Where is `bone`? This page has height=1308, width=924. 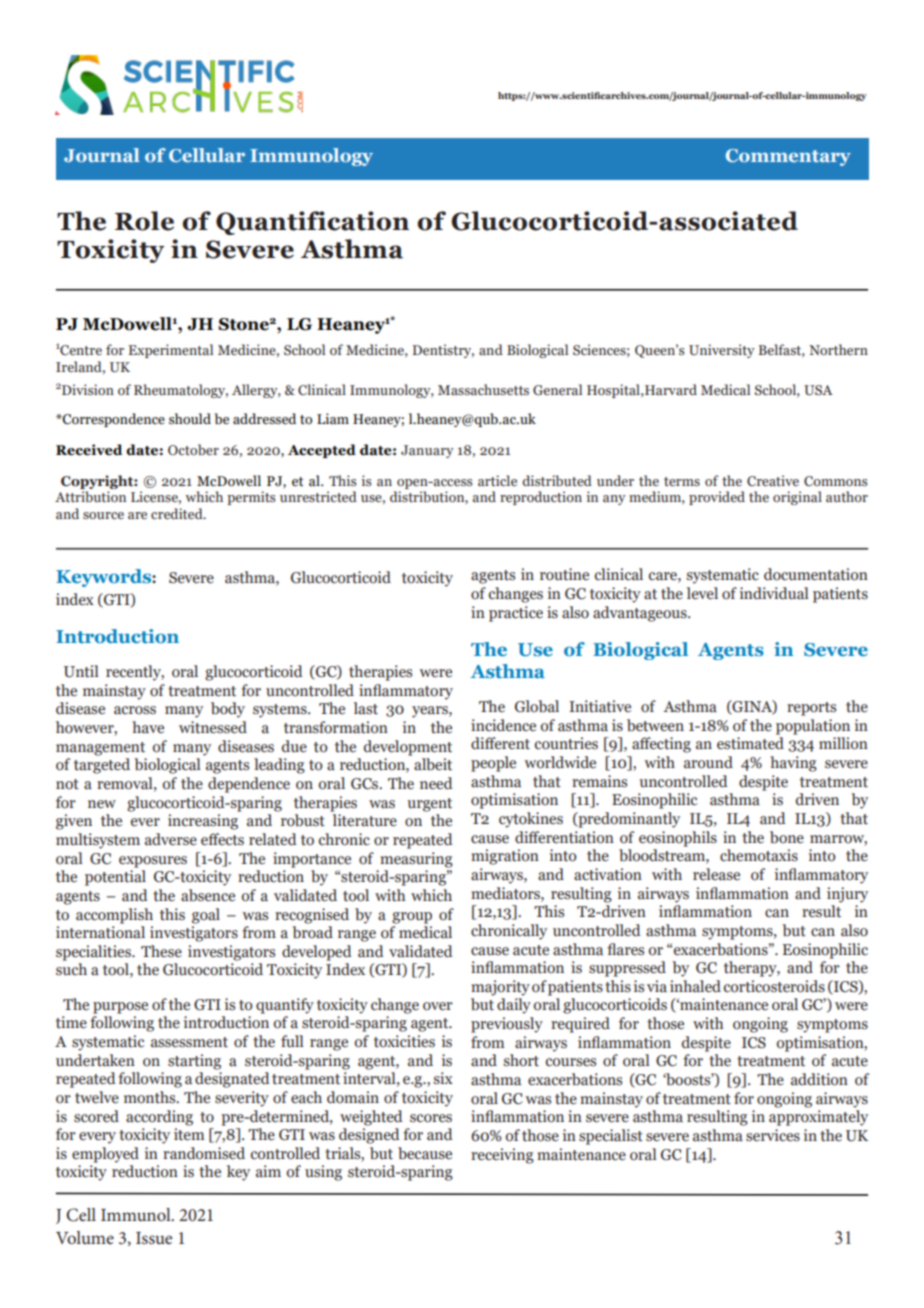
bone is located at coordinates (787, 837).
